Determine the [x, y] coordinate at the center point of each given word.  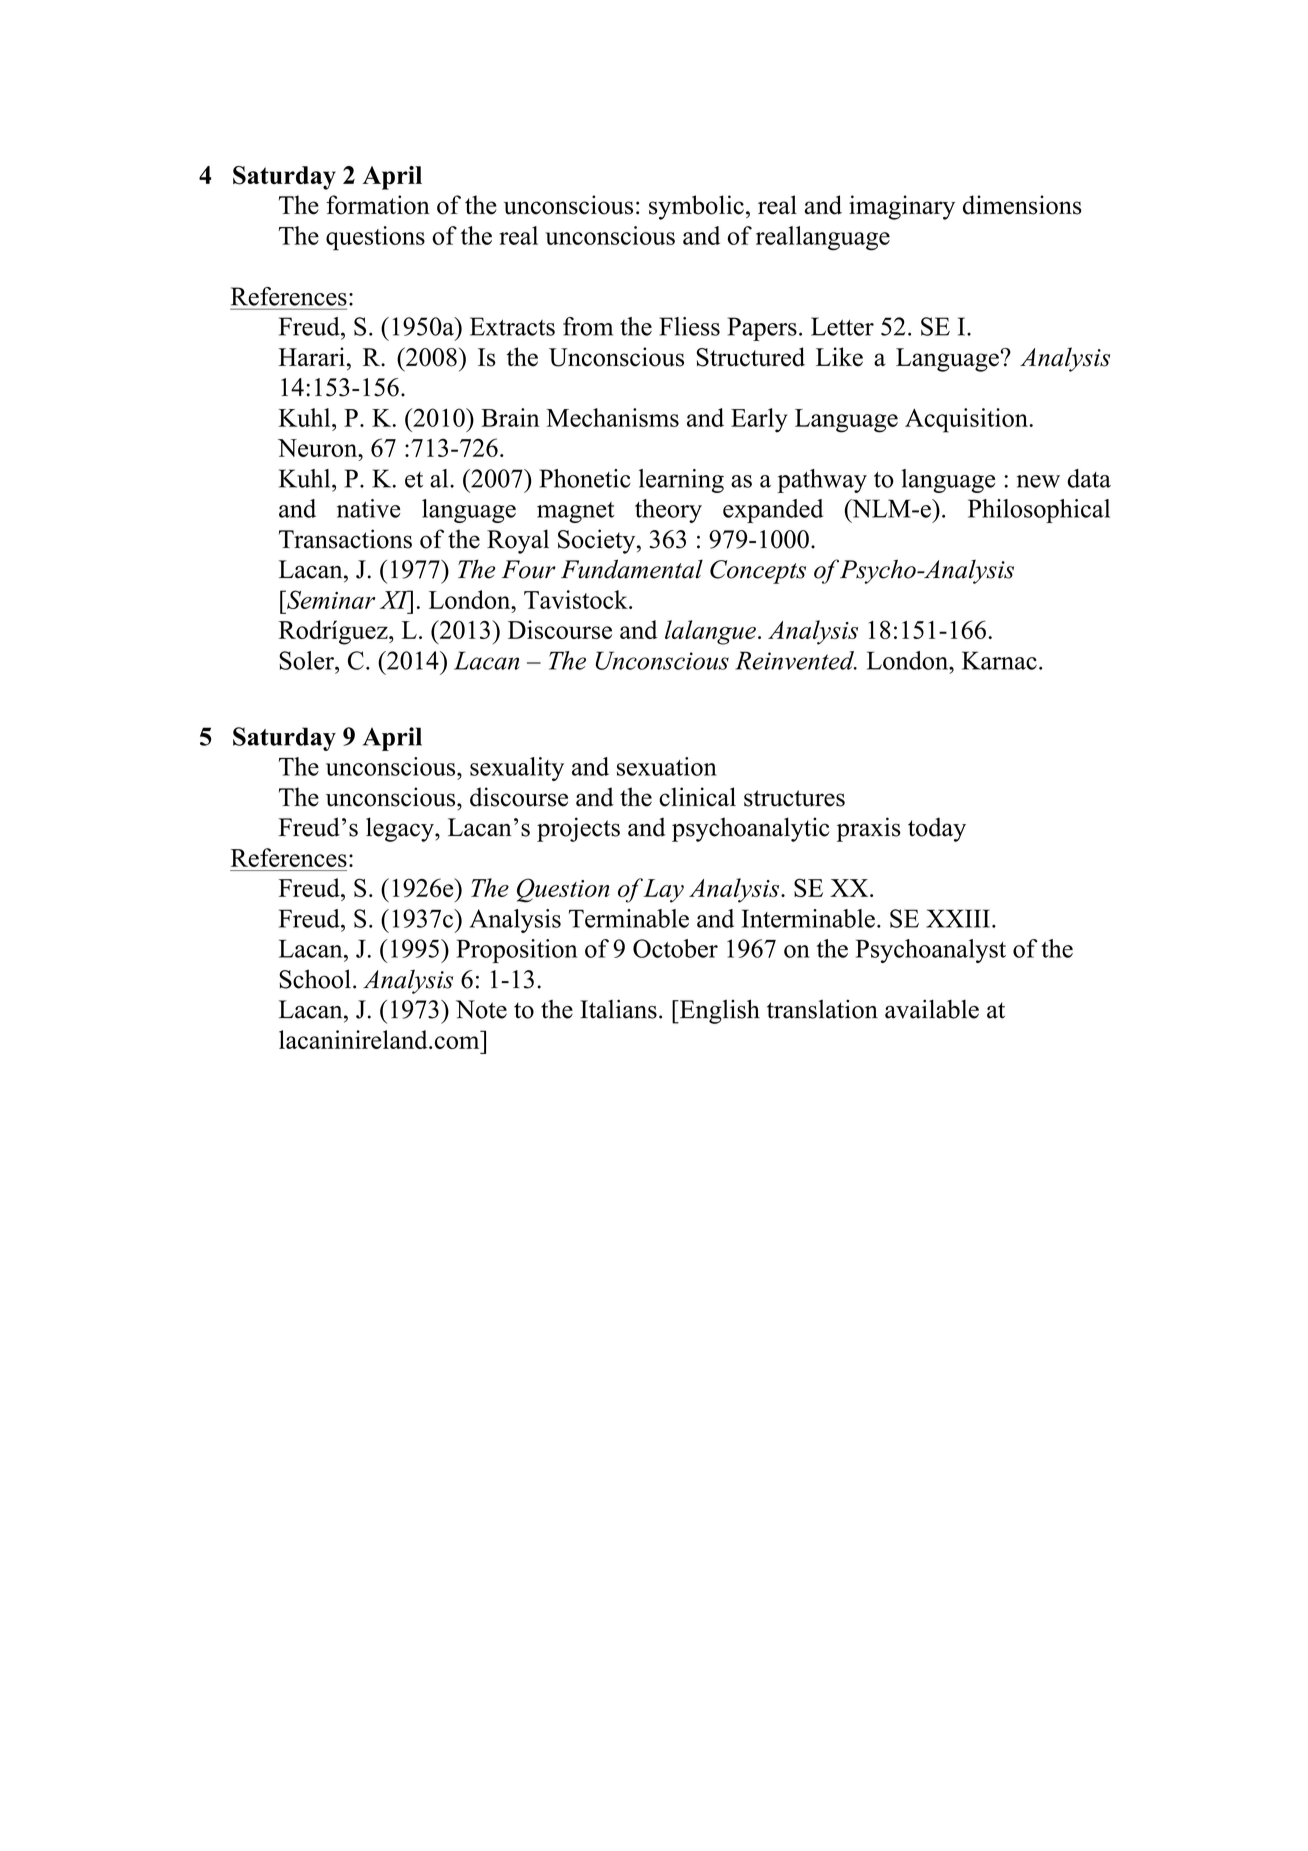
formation [378, 205]
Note [481, 1009]
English [718, 1011]
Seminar [330, 599]
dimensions [1022, 205]
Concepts [758, 572]
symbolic [696, 207]
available [932, 1009]
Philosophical [1039, 511]
